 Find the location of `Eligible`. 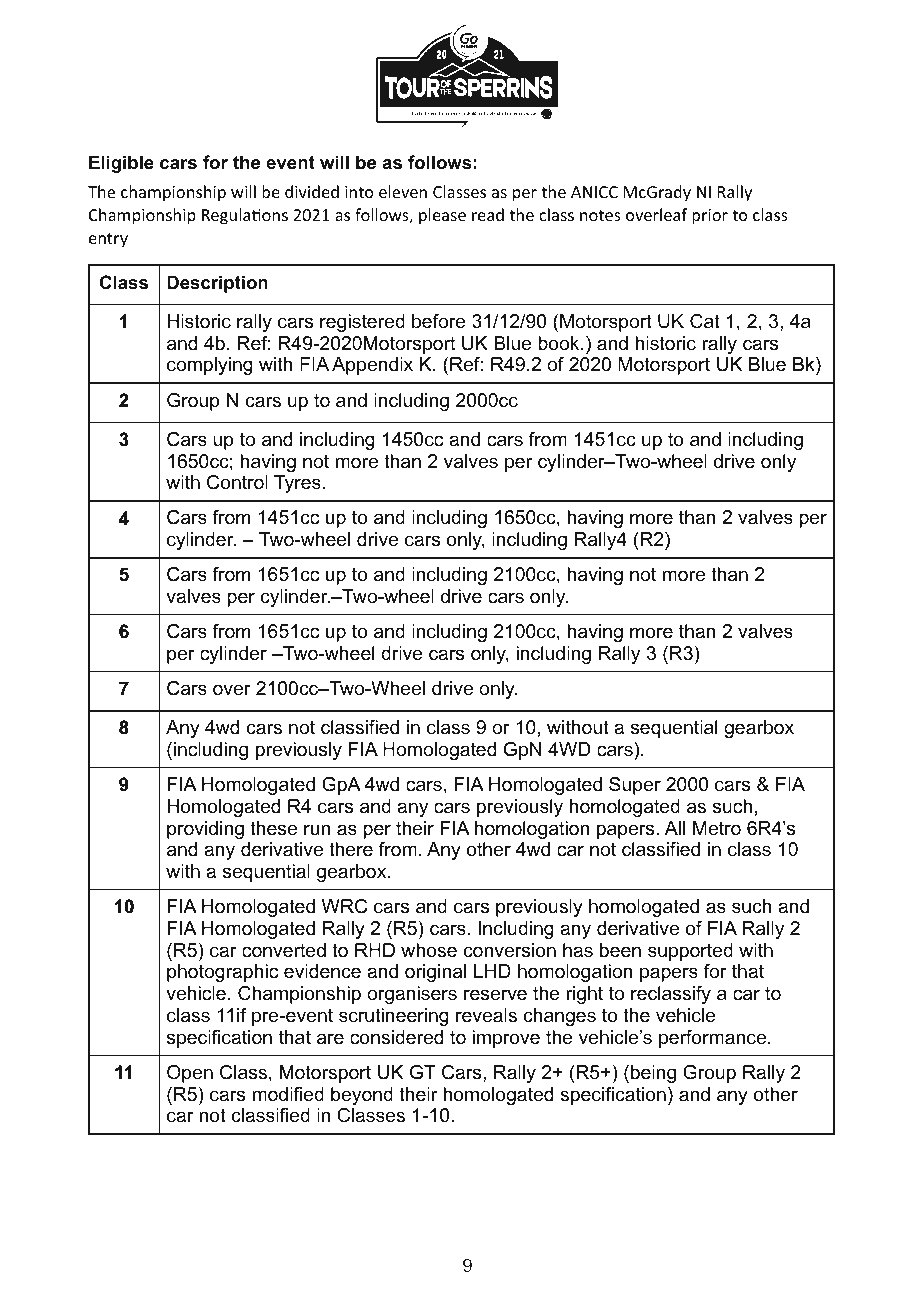

Eligible is located at coordinates (121, 164).
